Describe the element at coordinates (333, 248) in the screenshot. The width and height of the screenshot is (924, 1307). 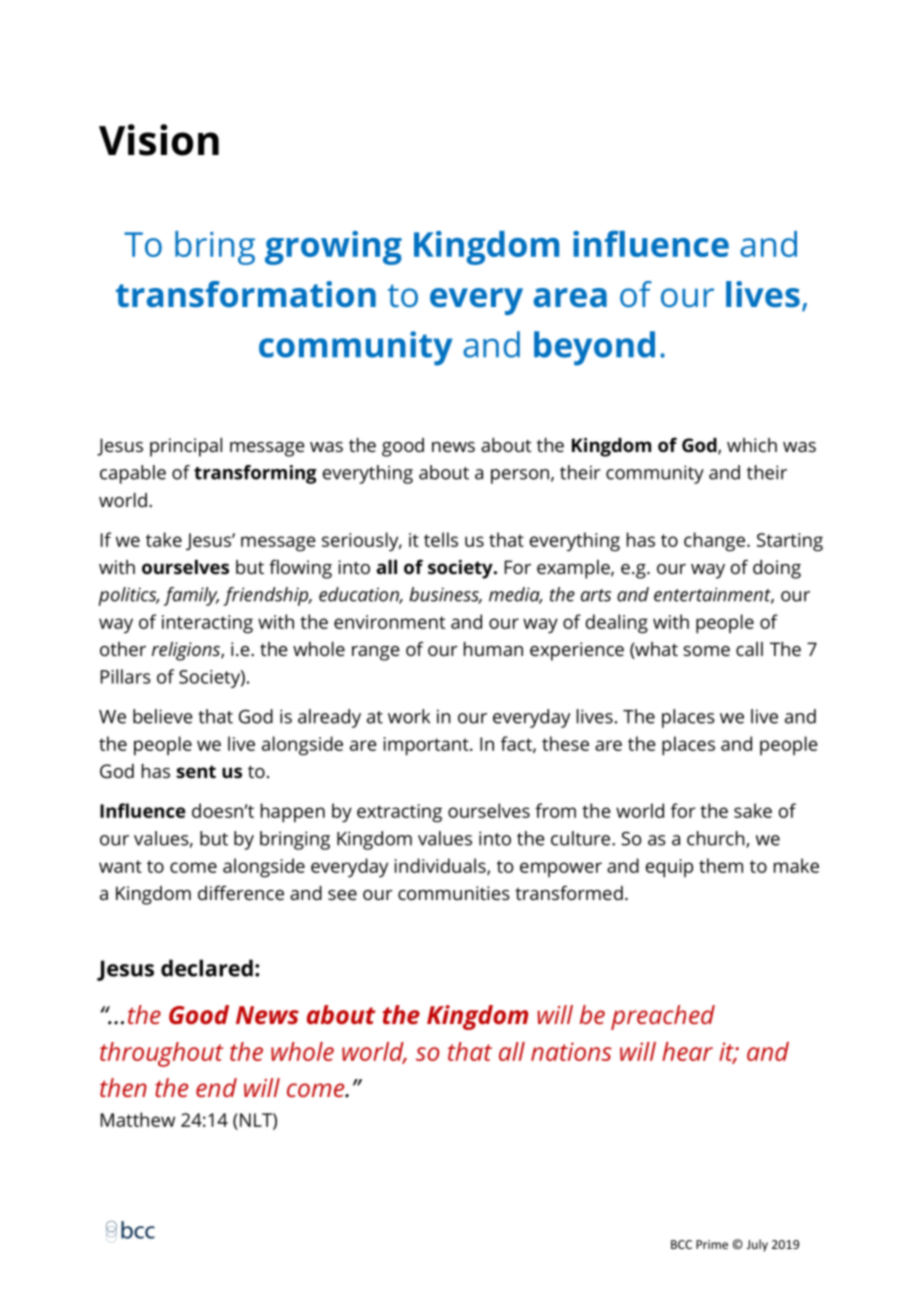
I see `growing` at that location.
